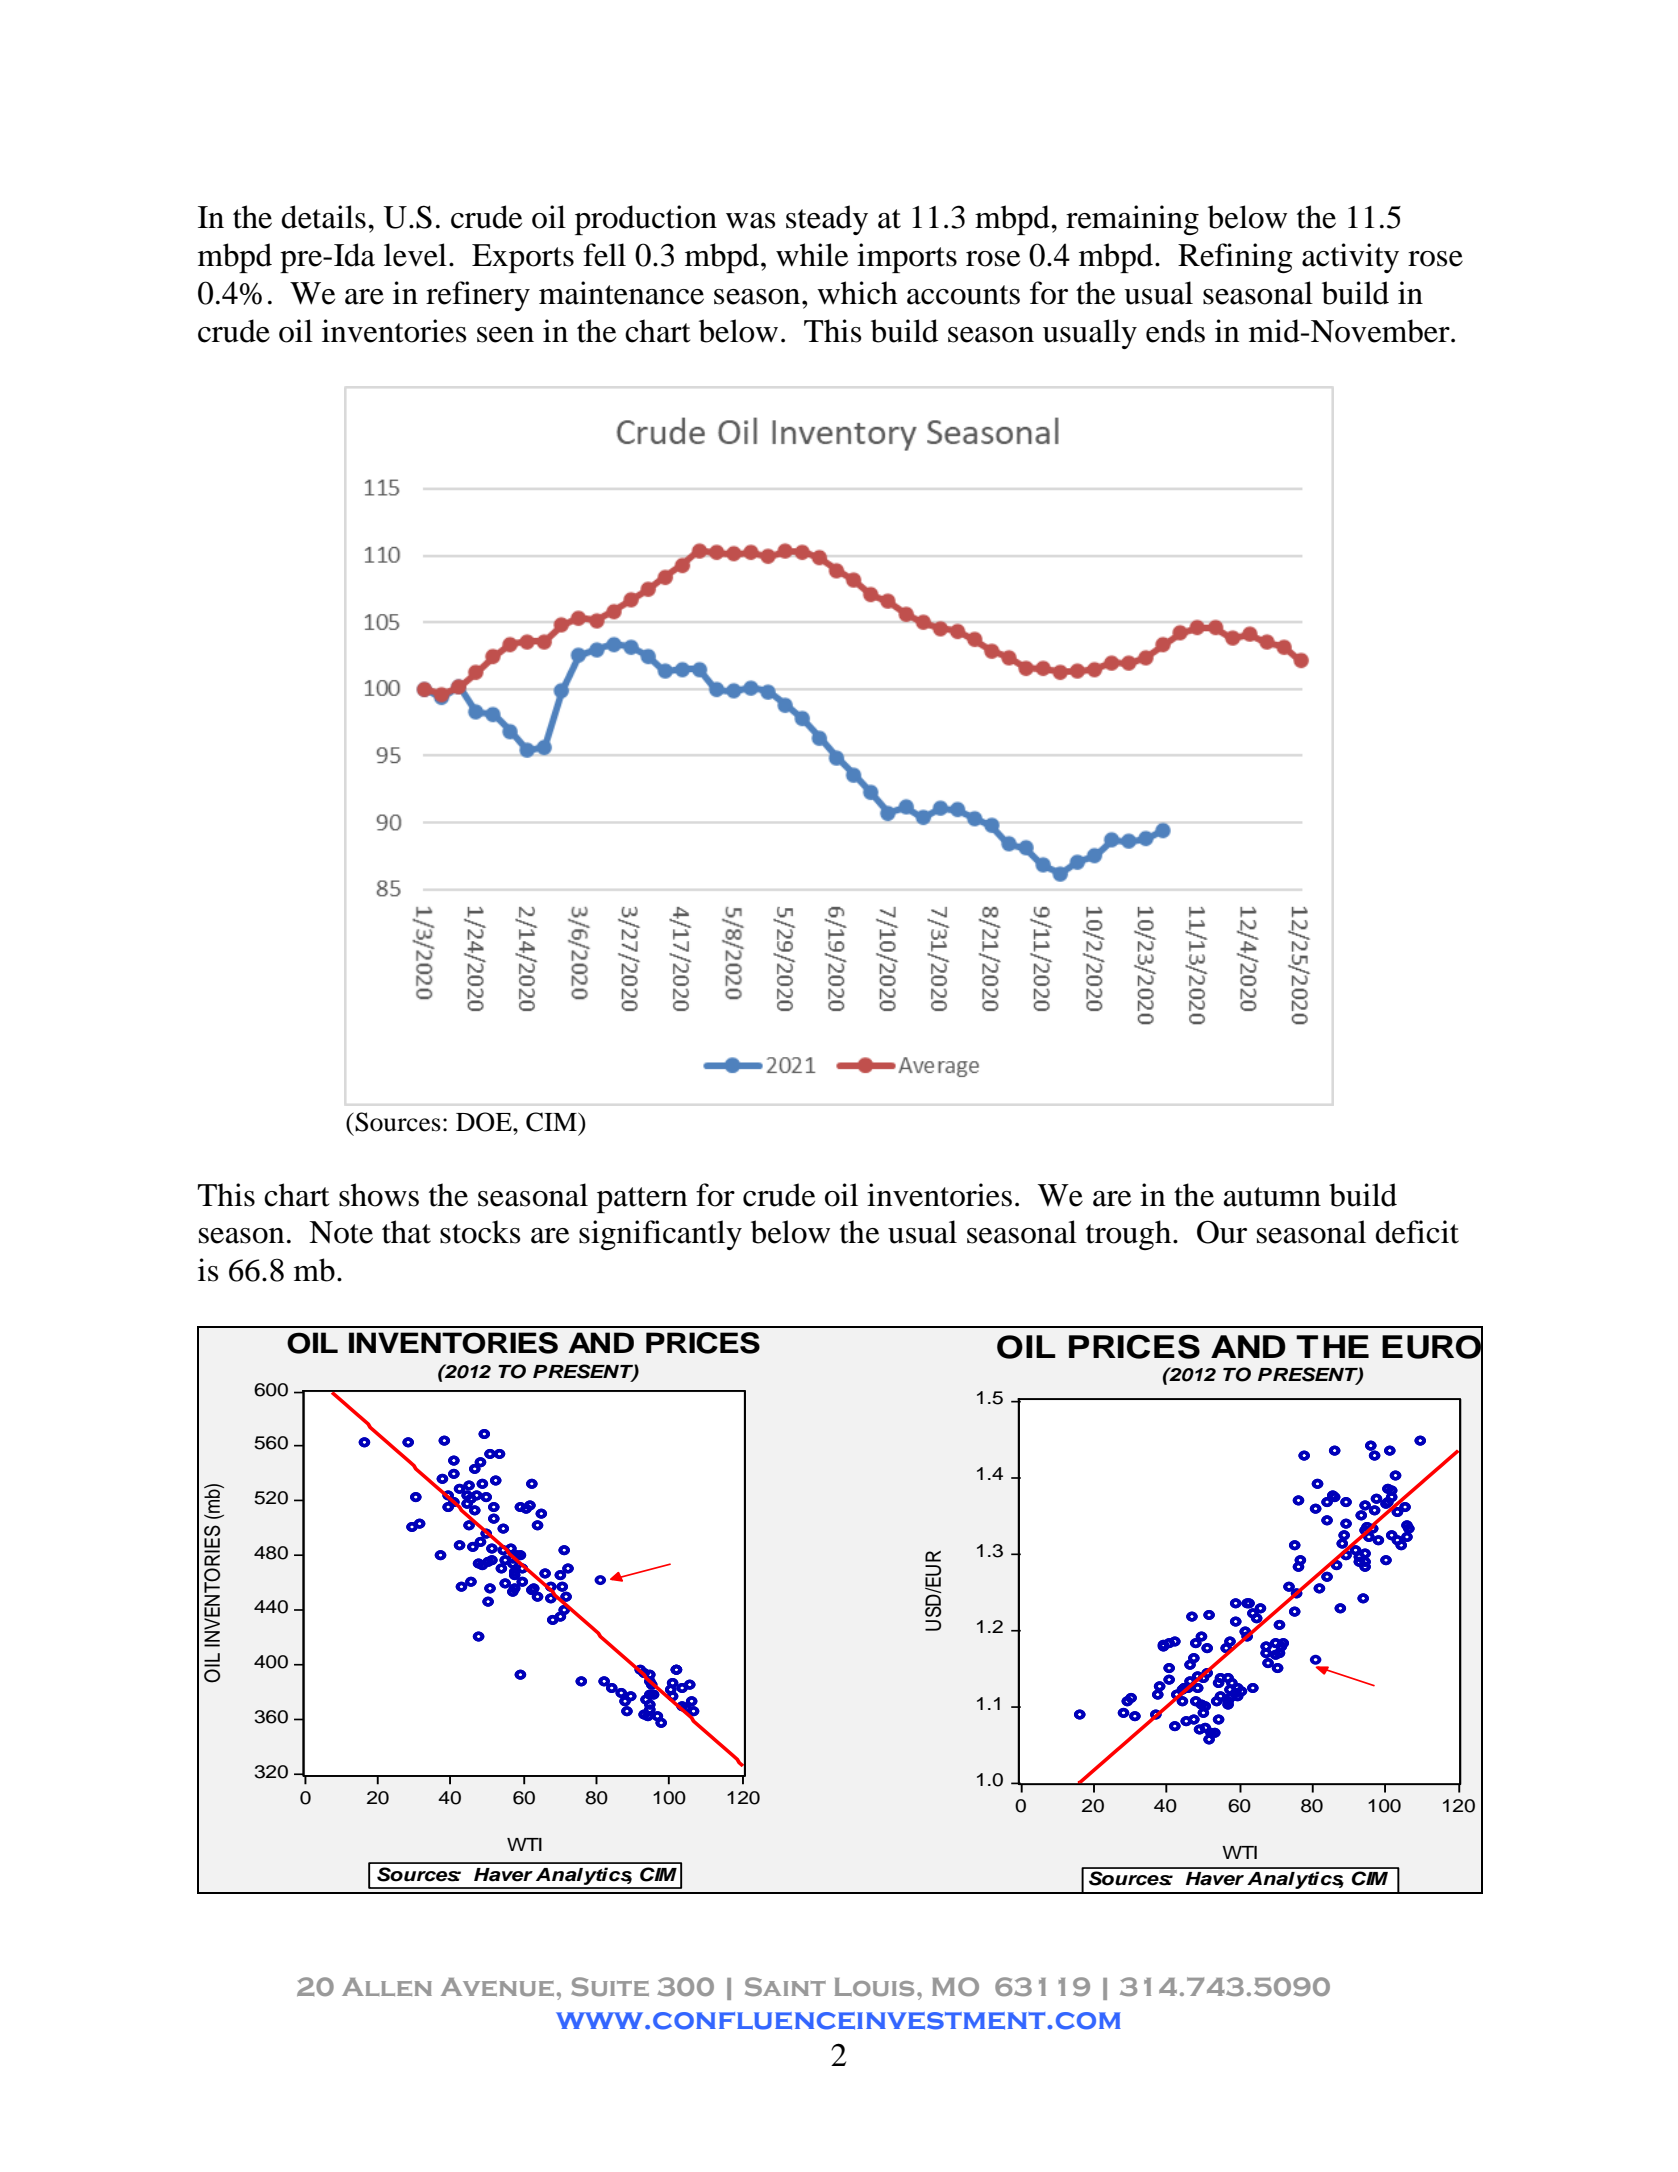  Describe the element at coordinates (1350, 258) in the screenshot. I see `activity` at that location.
